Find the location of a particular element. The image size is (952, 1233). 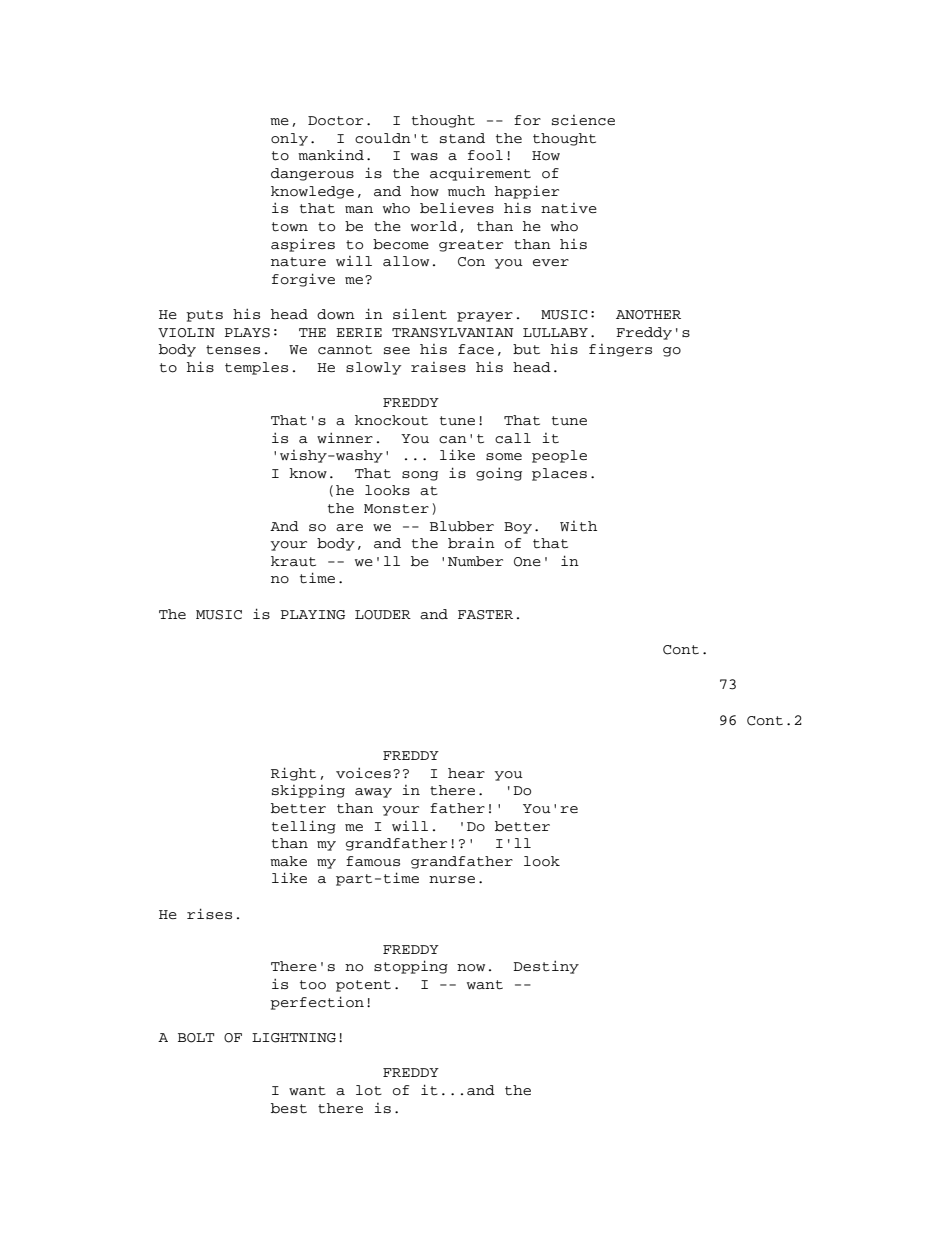

only is located at coordinates (289, 139).
